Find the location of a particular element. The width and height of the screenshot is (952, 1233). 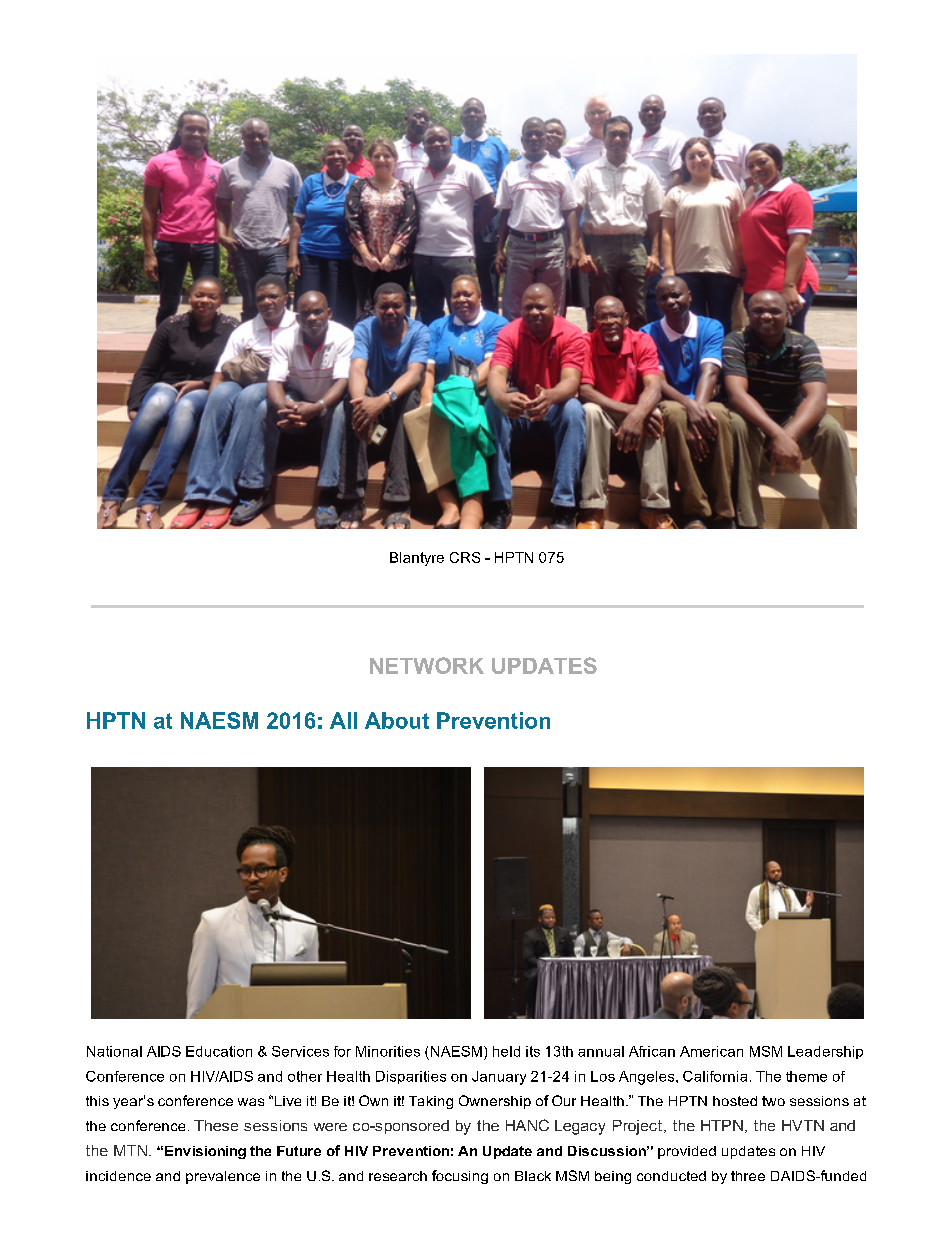

held is located at coordinates (506, 1051).
